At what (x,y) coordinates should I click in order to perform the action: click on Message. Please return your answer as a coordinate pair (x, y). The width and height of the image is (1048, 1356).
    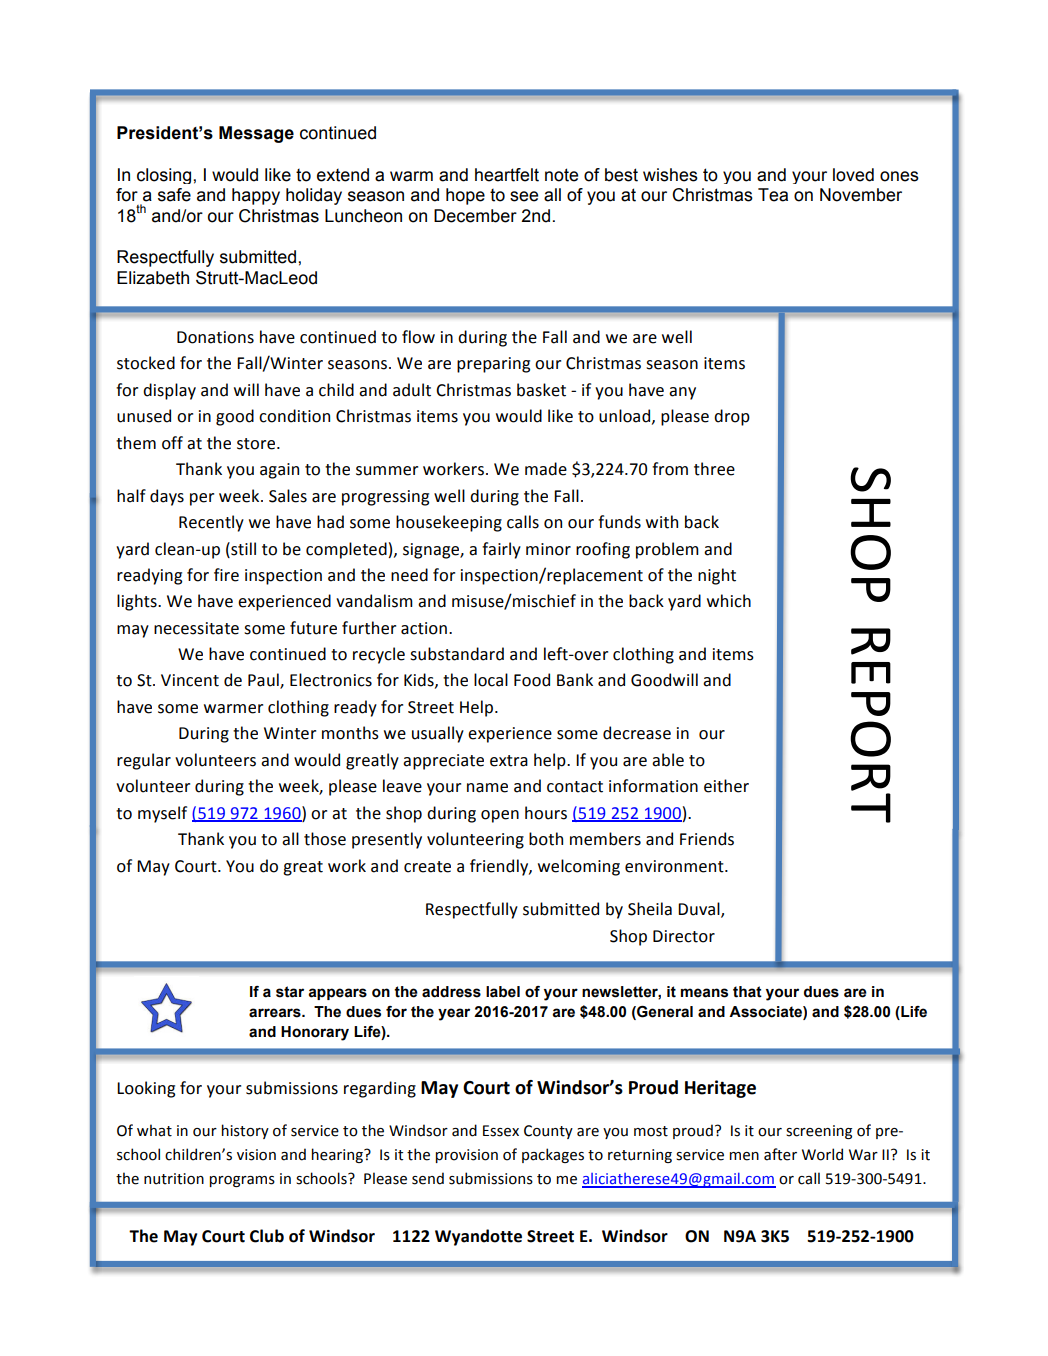
    Looking at the image, I should click on (256, 134).
